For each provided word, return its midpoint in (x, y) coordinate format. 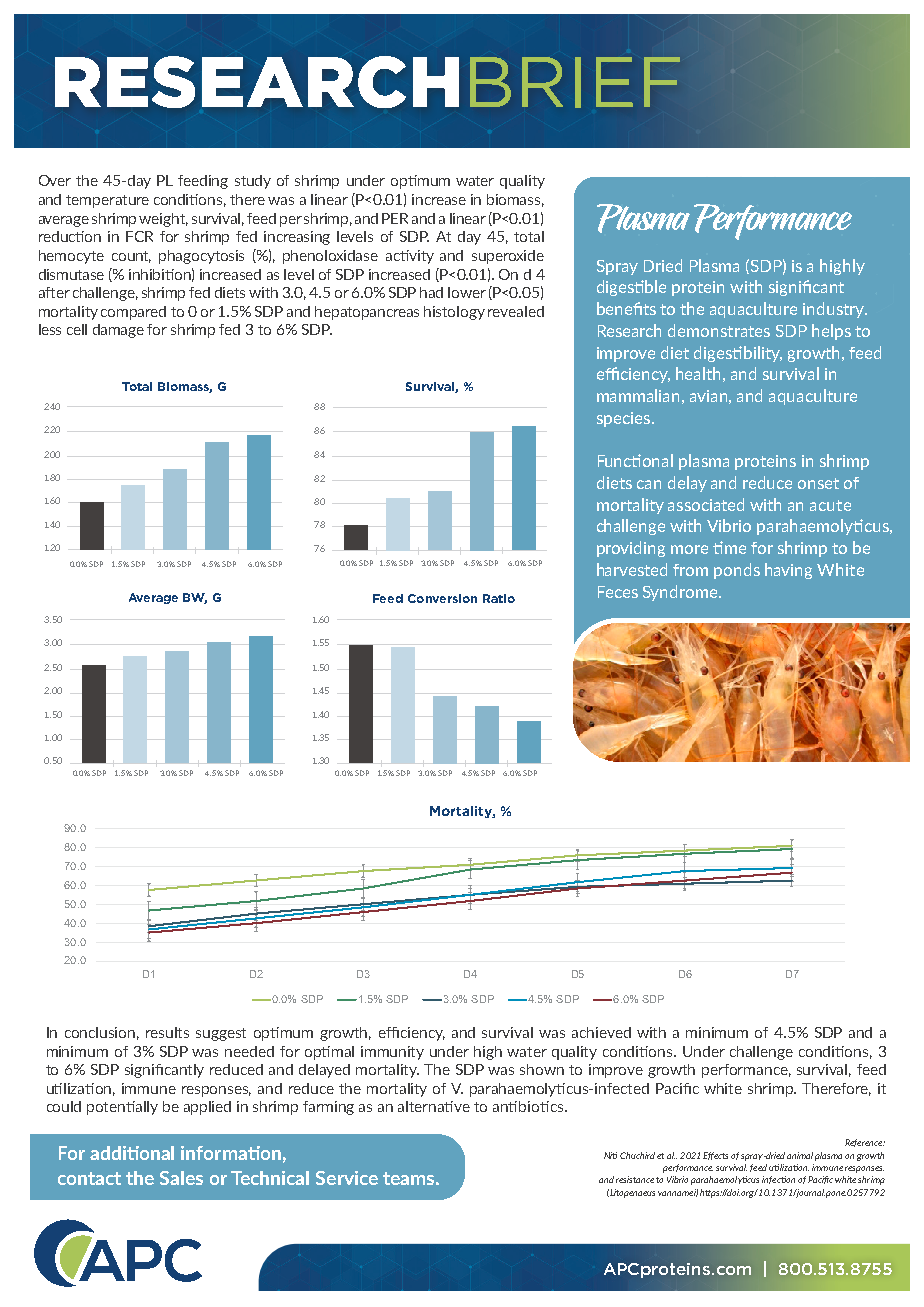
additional (132, 1153)
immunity (392, 1053)
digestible (631, 288)
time (729, 547)
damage (118, 331)
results (167, 1032)
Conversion (442, 598)
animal (800, 1155)
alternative (434, 1106)
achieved (601, 1032)
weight (163, 220)
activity (410, 257)
